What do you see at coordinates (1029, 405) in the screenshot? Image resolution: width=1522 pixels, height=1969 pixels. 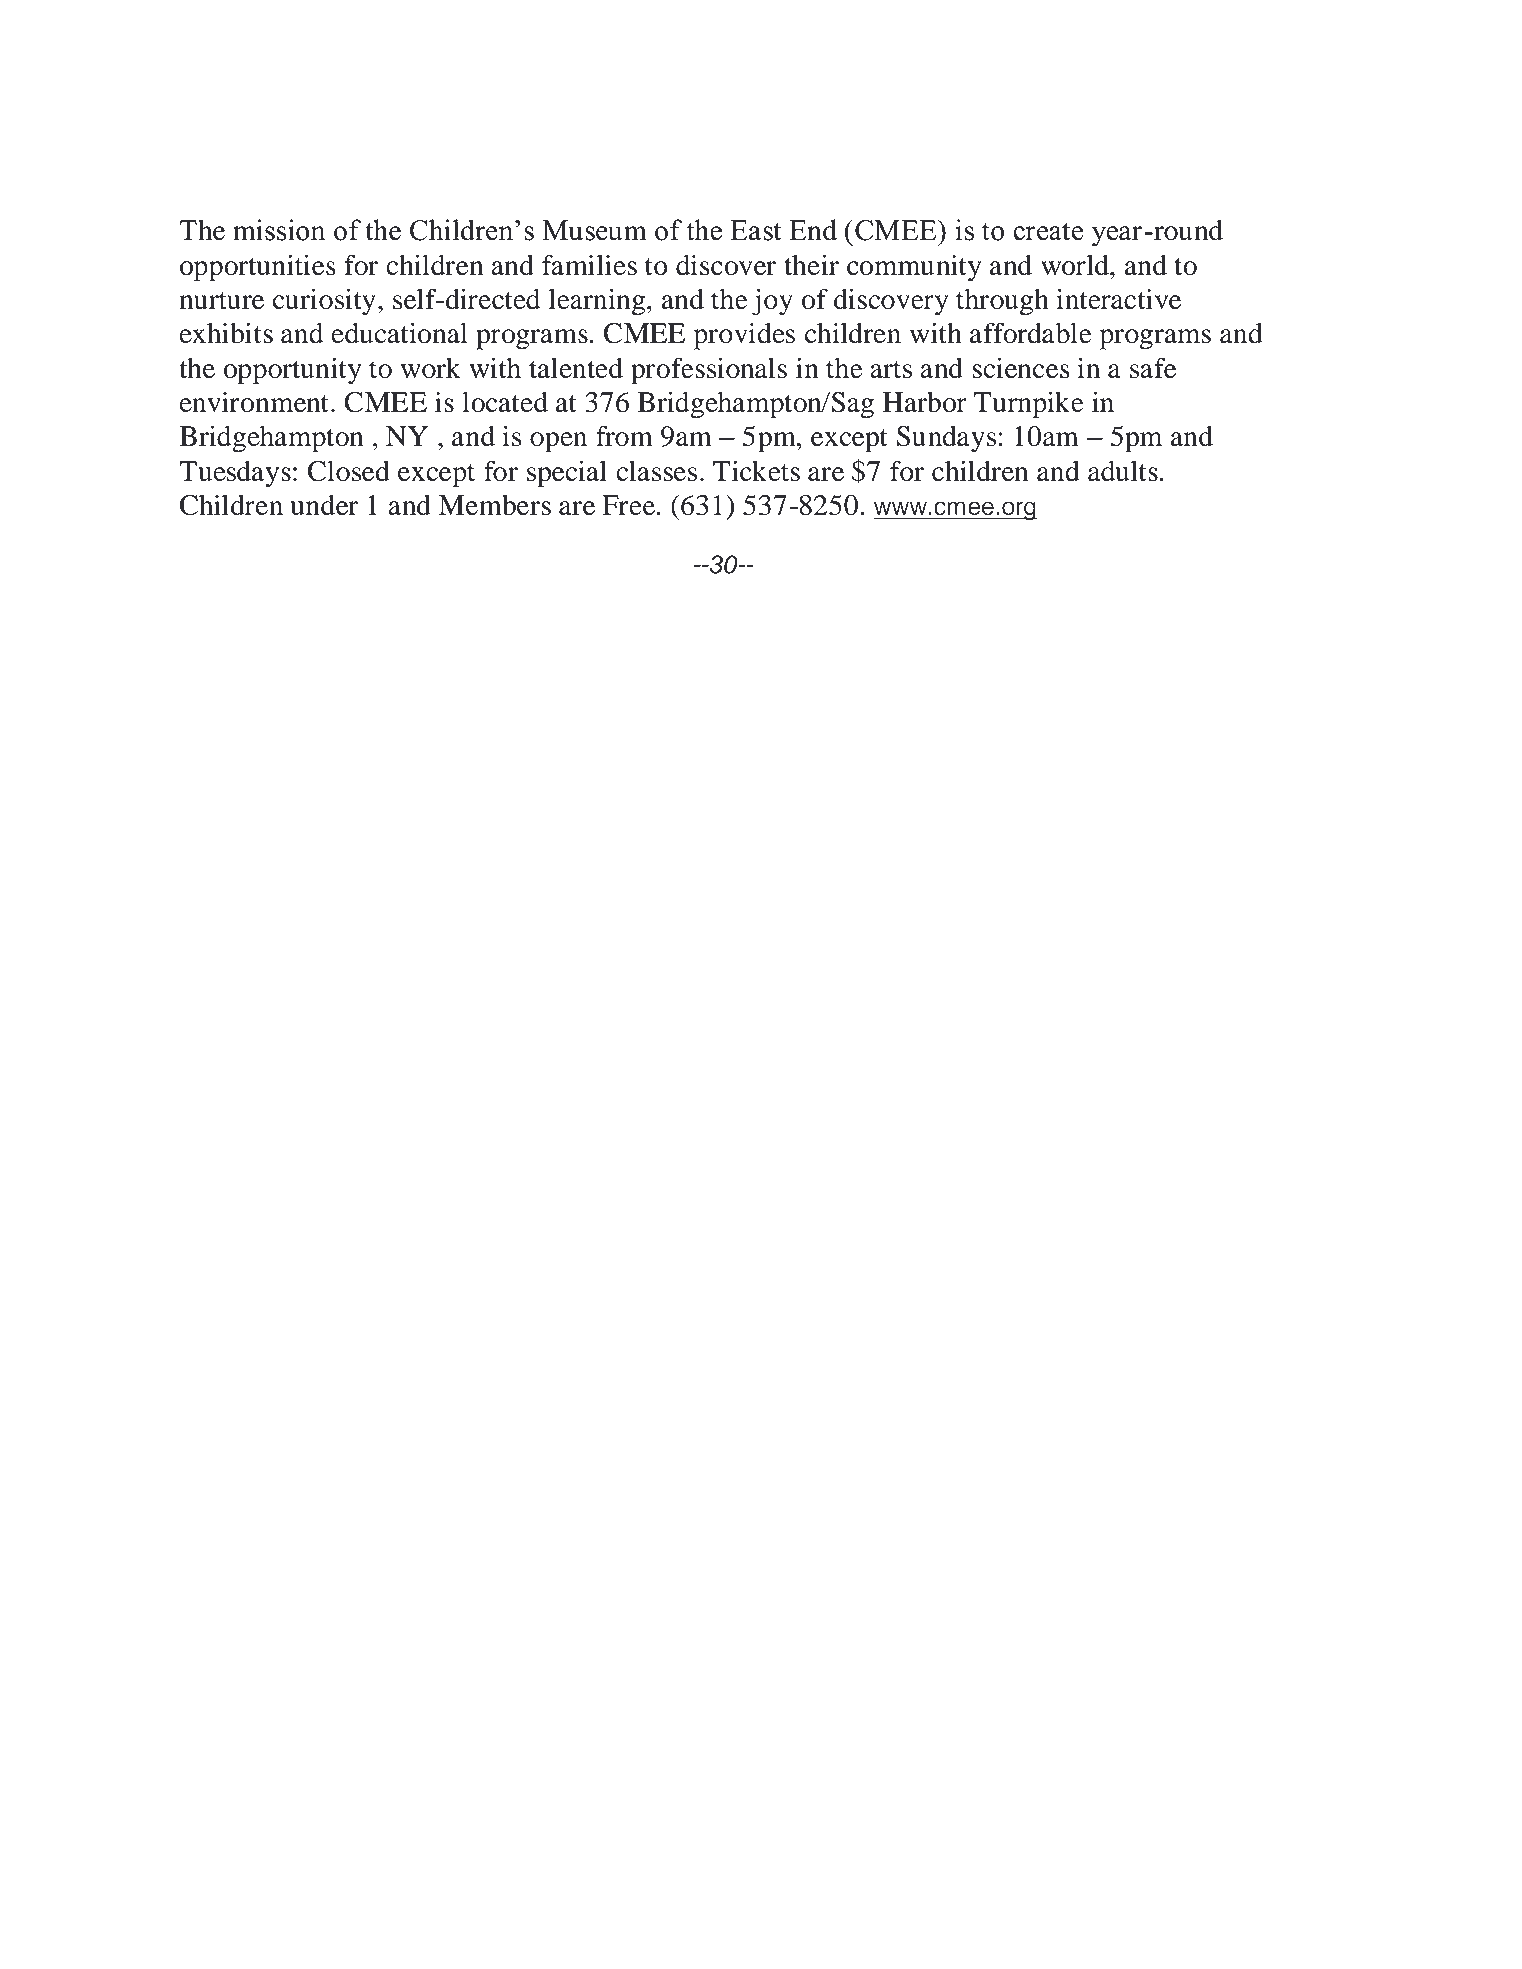 I see `Turnpike` at bounding box center [1029, 405].
